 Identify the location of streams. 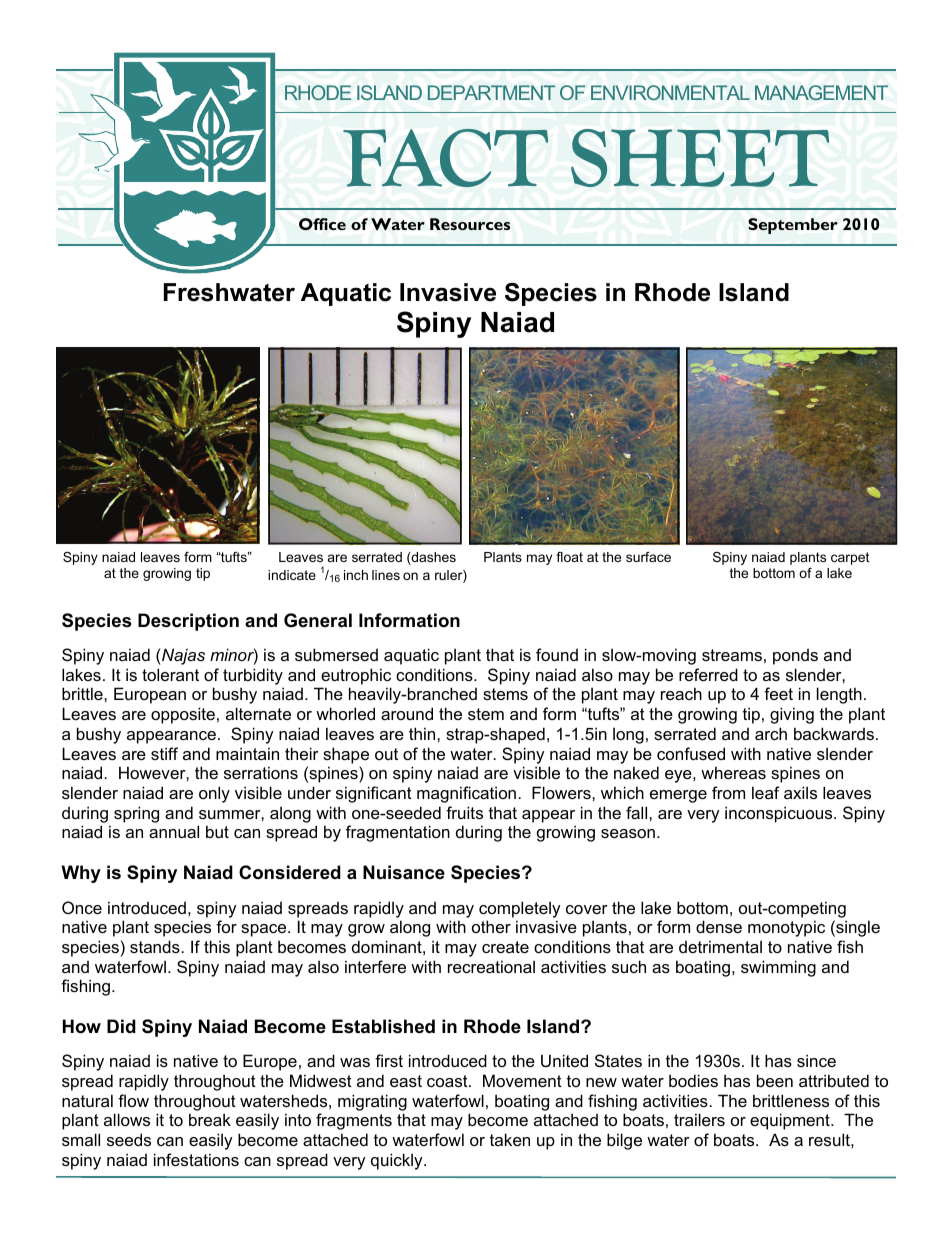
(732, 655).
